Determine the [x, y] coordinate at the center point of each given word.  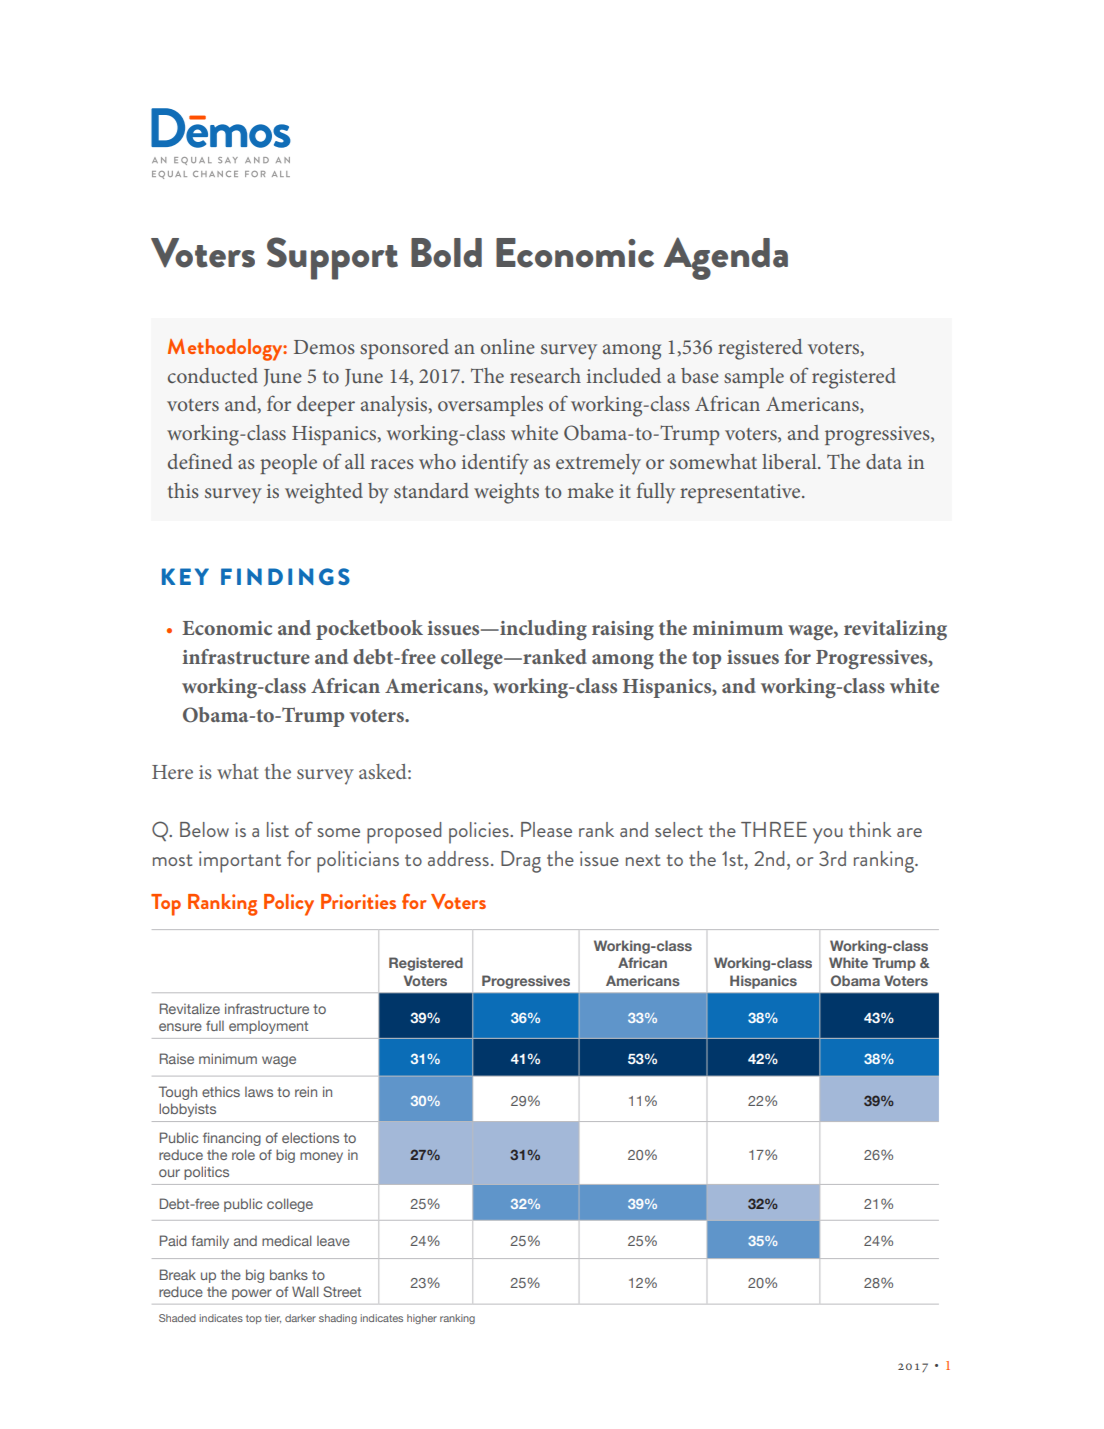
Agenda [726, 258]
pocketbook [369, 630]
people [288, 464]
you [828, 836]
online [508, 346]
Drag [521, 862]
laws [259, 1092]
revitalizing [895, 630]
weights [506, 493]
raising [623, 630]
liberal [790, 461]
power [252, 1294]
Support [332, 258]
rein [306, 1091]
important [240, 862]
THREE [774, 829]
